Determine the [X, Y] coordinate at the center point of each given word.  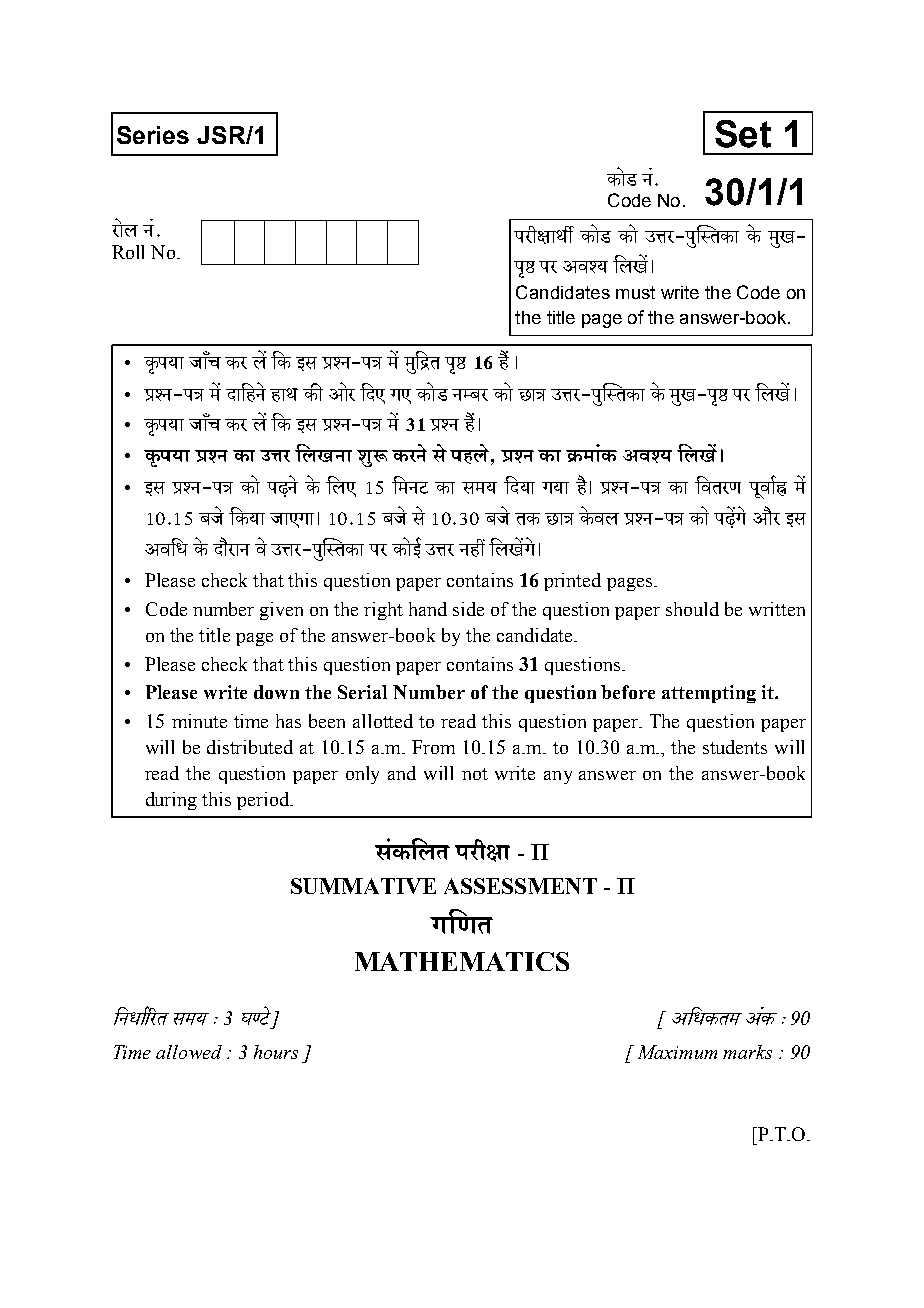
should [692, 609]
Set [743, 134]
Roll [128, 252]
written [777, 609]
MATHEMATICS [462, 961]
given [281, 611]
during [171, 801]
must [635, 292]
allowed [189, 1052]
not [475, 774]
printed [572, 582]
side [468, 609]
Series [153, 135]
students [735, 747]
